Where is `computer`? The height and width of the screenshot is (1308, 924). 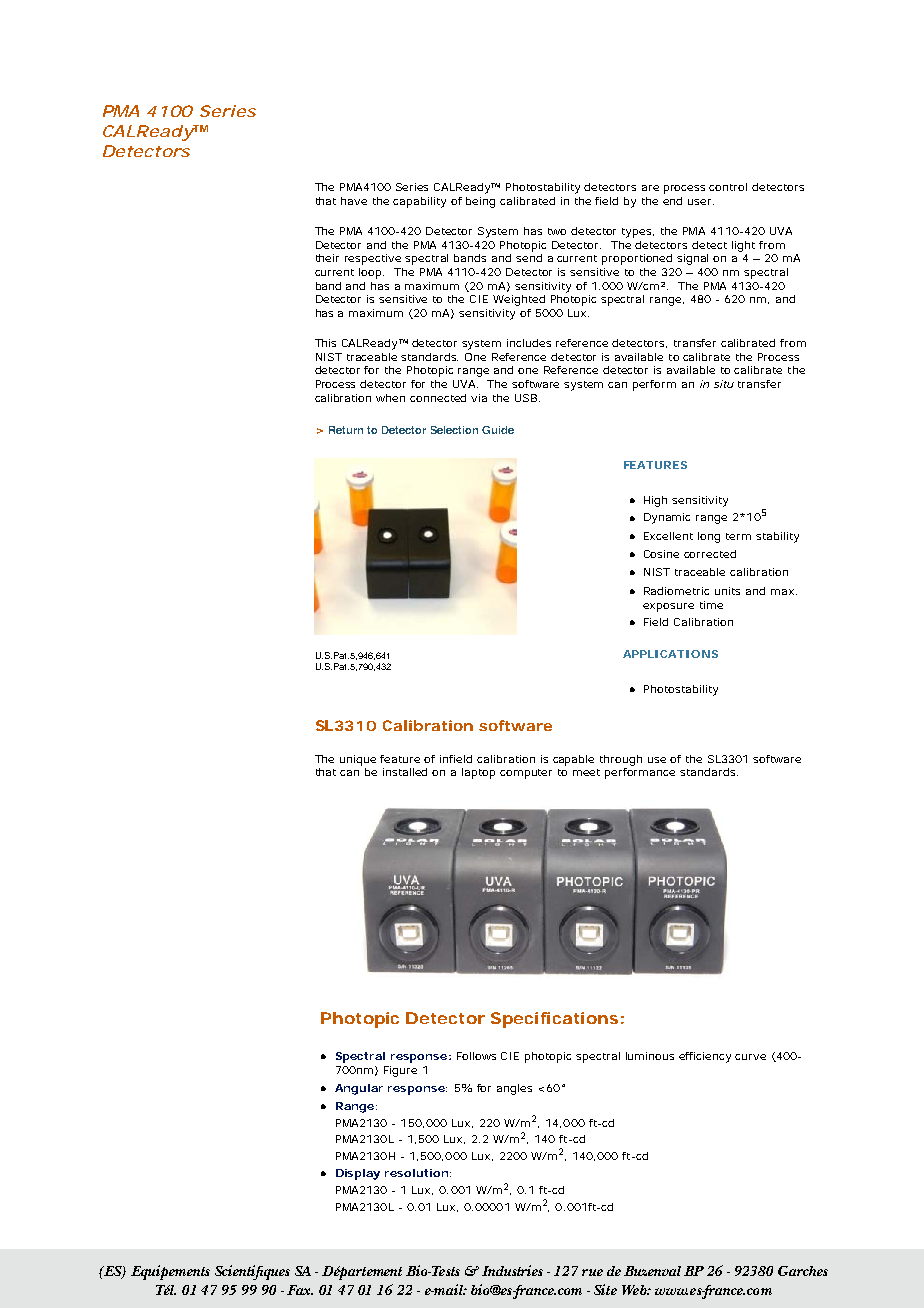 computer is located at coordinates (526, 774).
